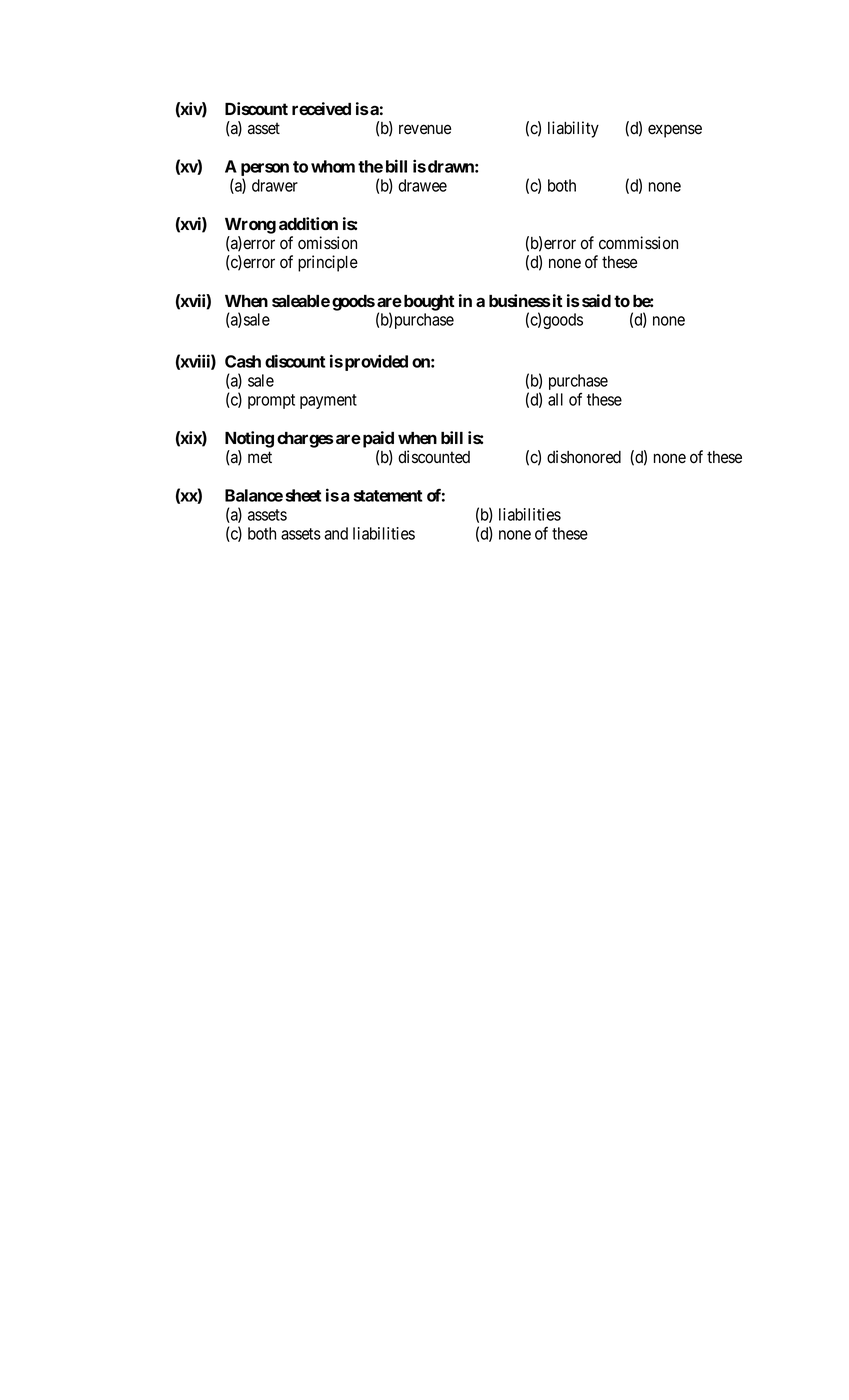 This document has width=849, height=1400. Describe the element at coordinates (271, 401) in the document. I see `prompt` at that location.
